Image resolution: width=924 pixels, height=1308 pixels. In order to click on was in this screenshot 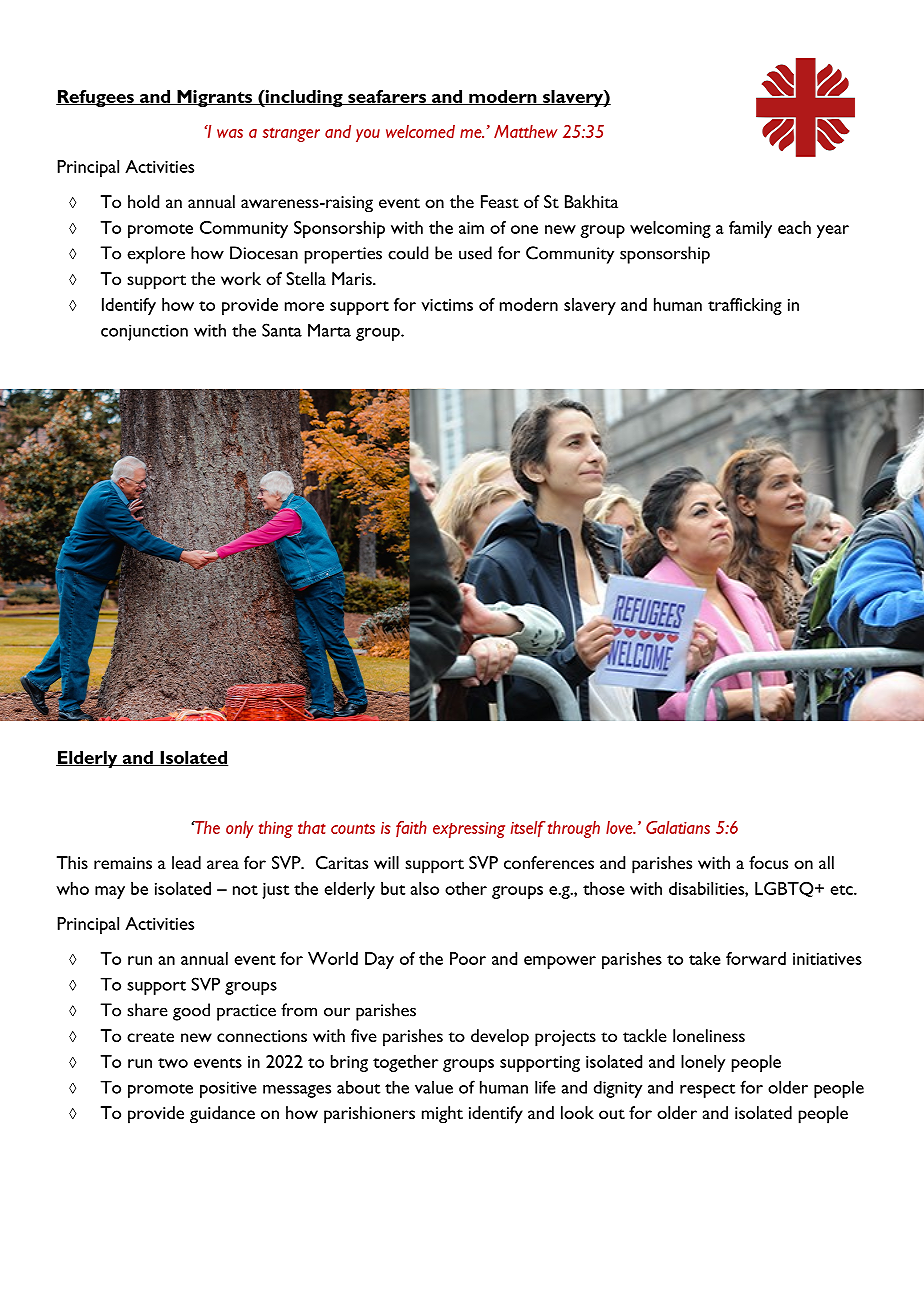, I will do `click(230, 133)`.
